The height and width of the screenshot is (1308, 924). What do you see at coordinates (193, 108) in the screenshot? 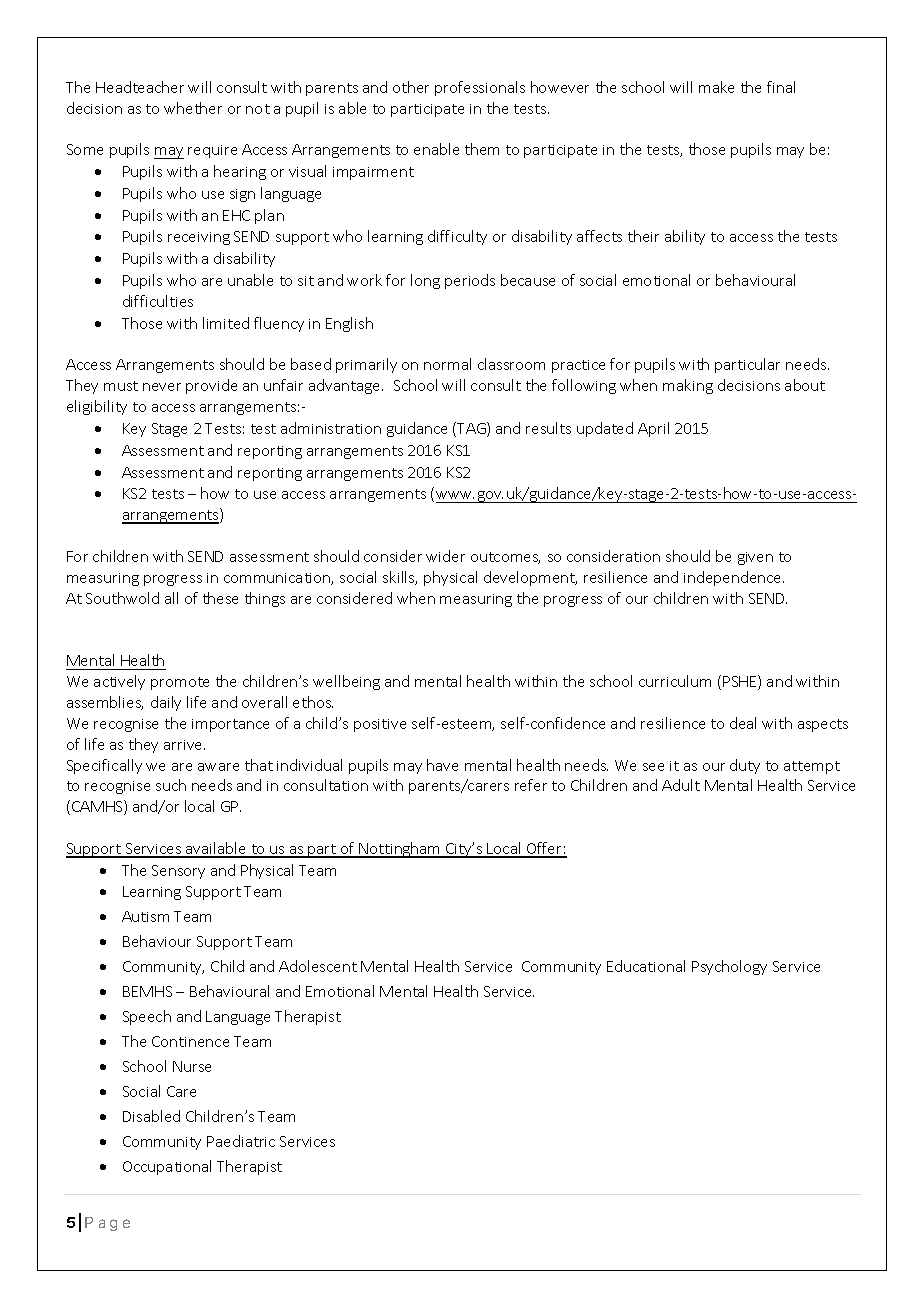
I see `whether` at bounding box center [193, 108].
